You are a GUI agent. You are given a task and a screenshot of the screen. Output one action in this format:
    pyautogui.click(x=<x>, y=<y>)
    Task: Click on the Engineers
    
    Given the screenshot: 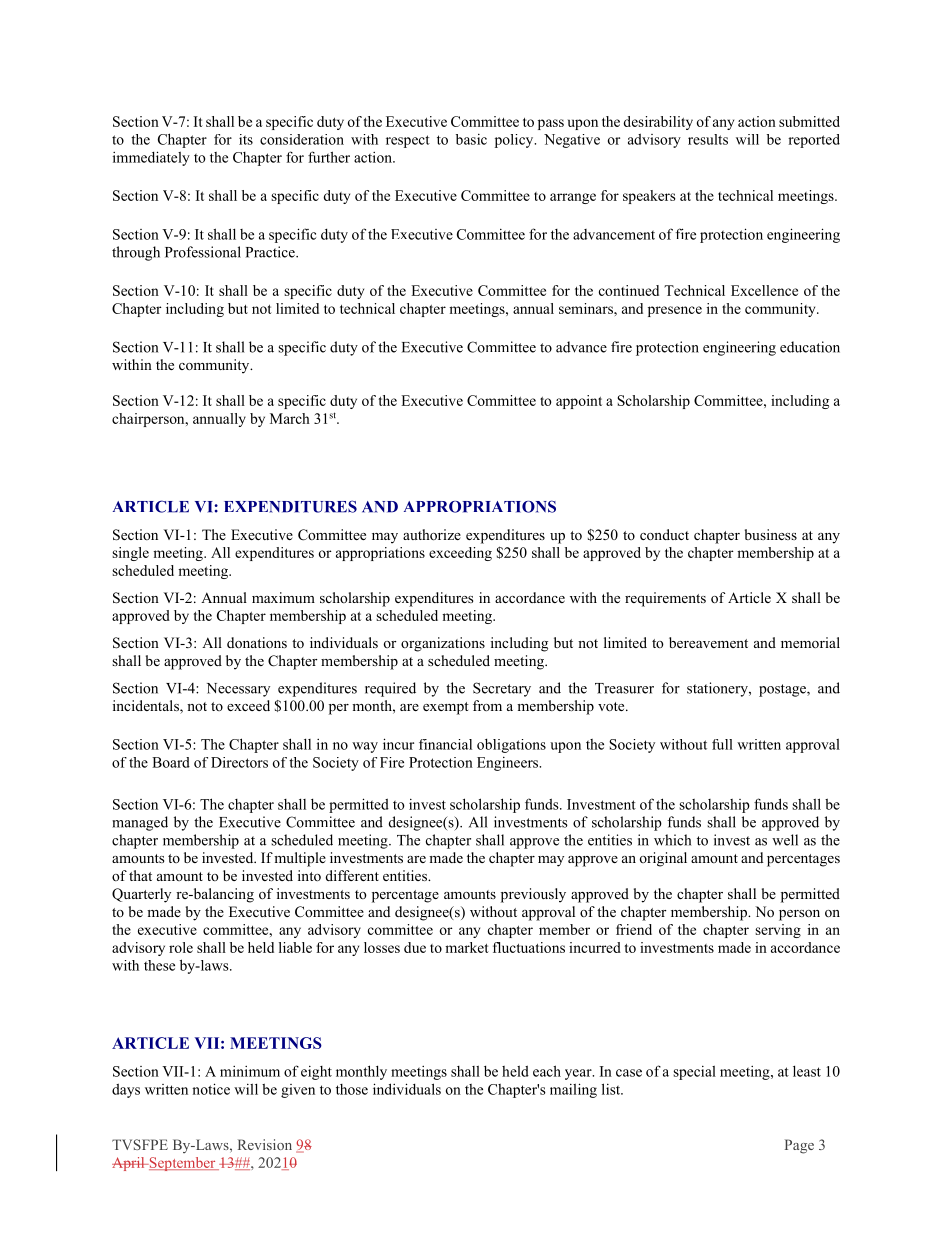 What is the action you would take?
    pyautogui.click(x=509, y=764)
